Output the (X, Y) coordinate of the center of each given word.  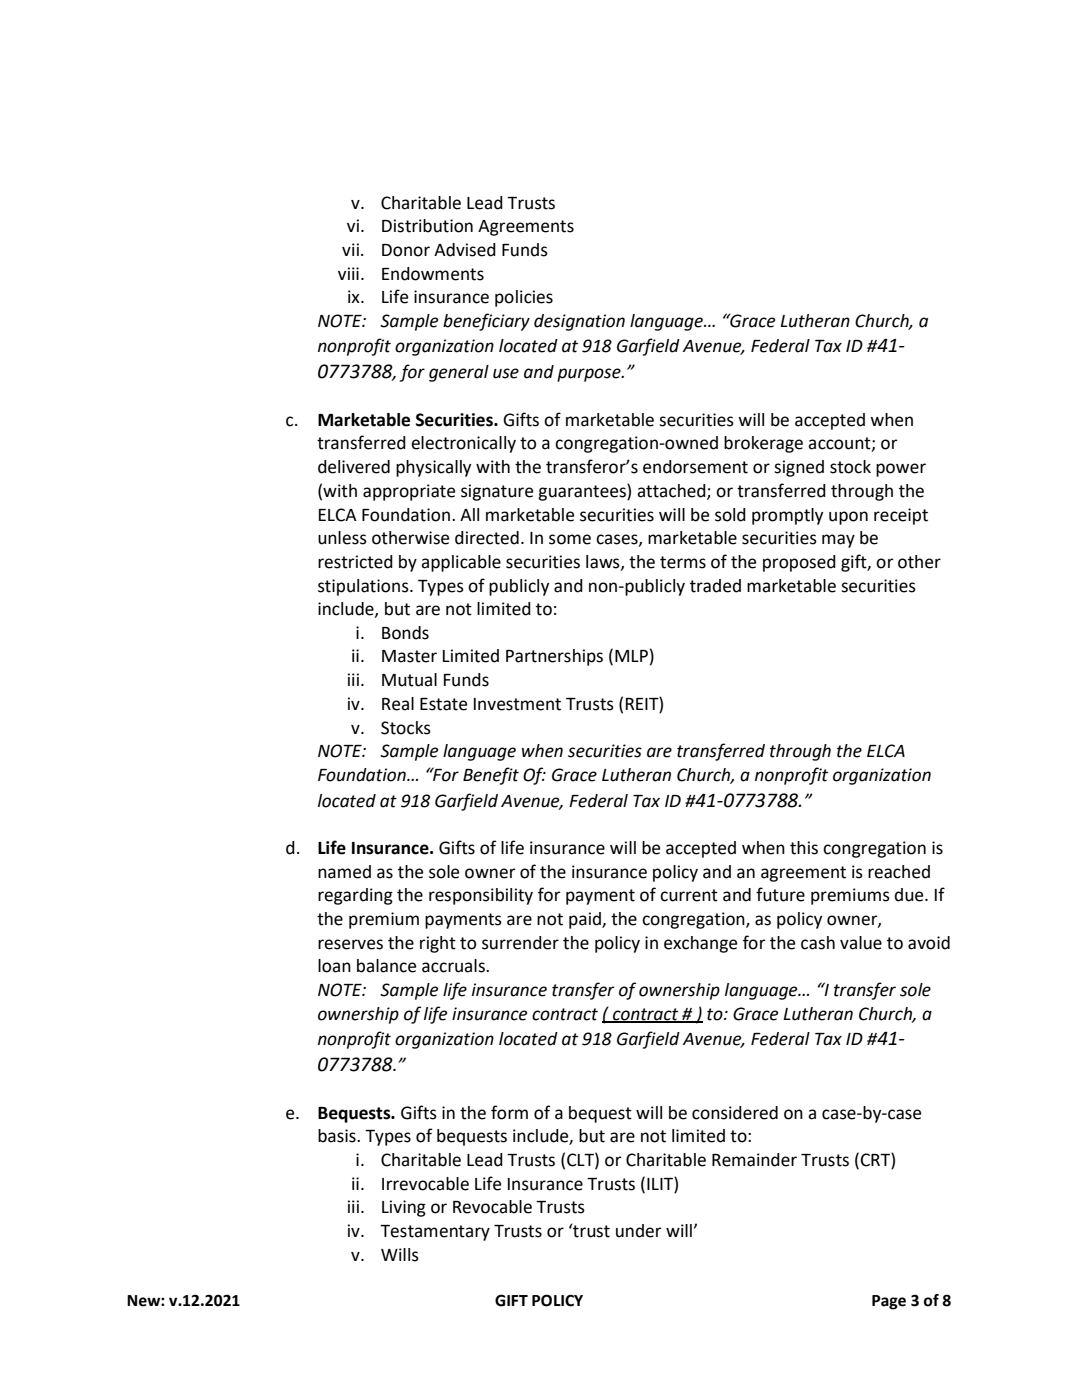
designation (579, 322)
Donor (406, 250)
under (639, 1231)
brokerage (763, 444)
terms (683, 562)
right (438, 944)
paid (586, 920)
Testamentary (435, 1233)
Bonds (405, 633)
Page (889, 1302)
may (838, 541)
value (861, 943)
